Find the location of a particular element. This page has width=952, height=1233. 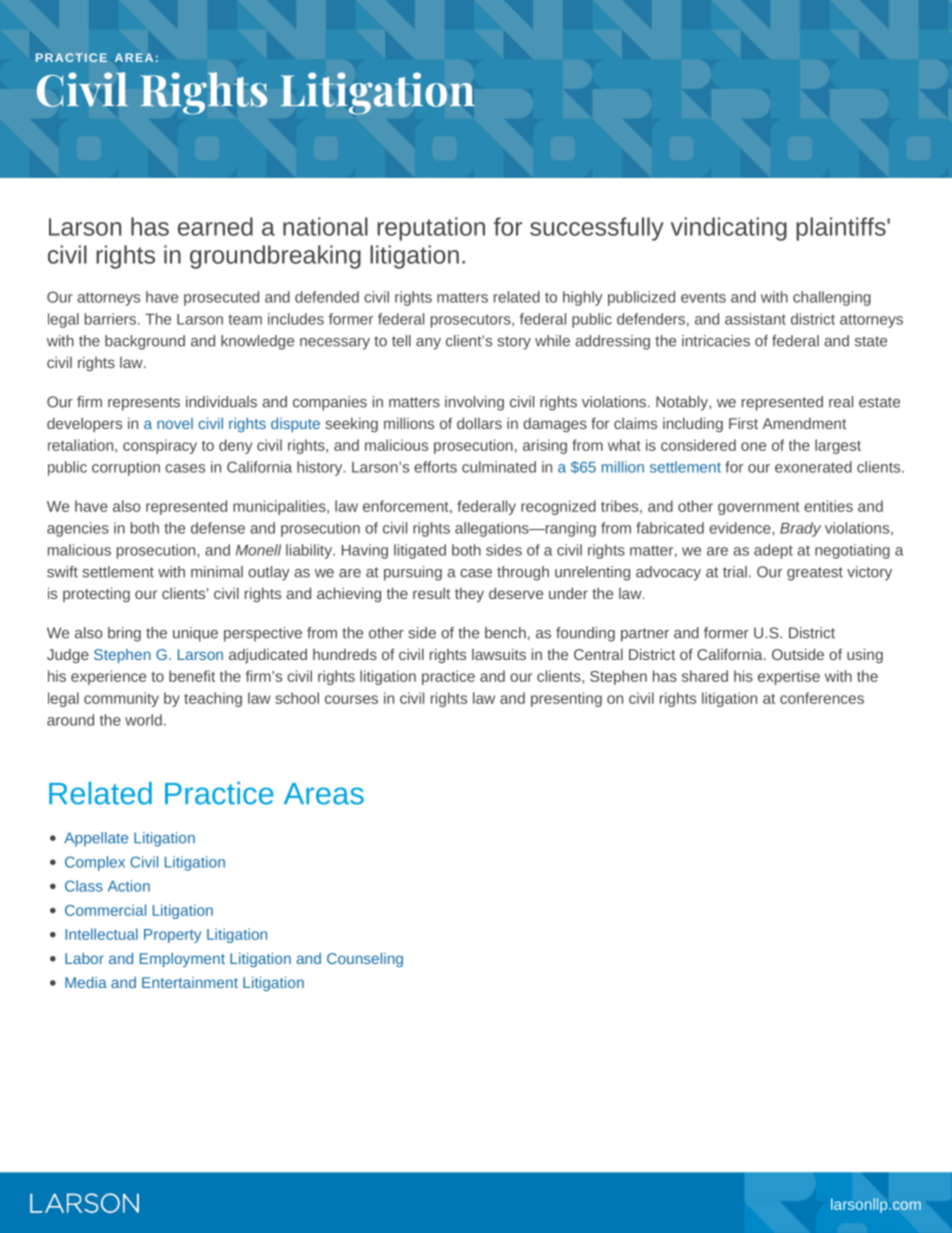

government is located at coordinates (759, 508).
